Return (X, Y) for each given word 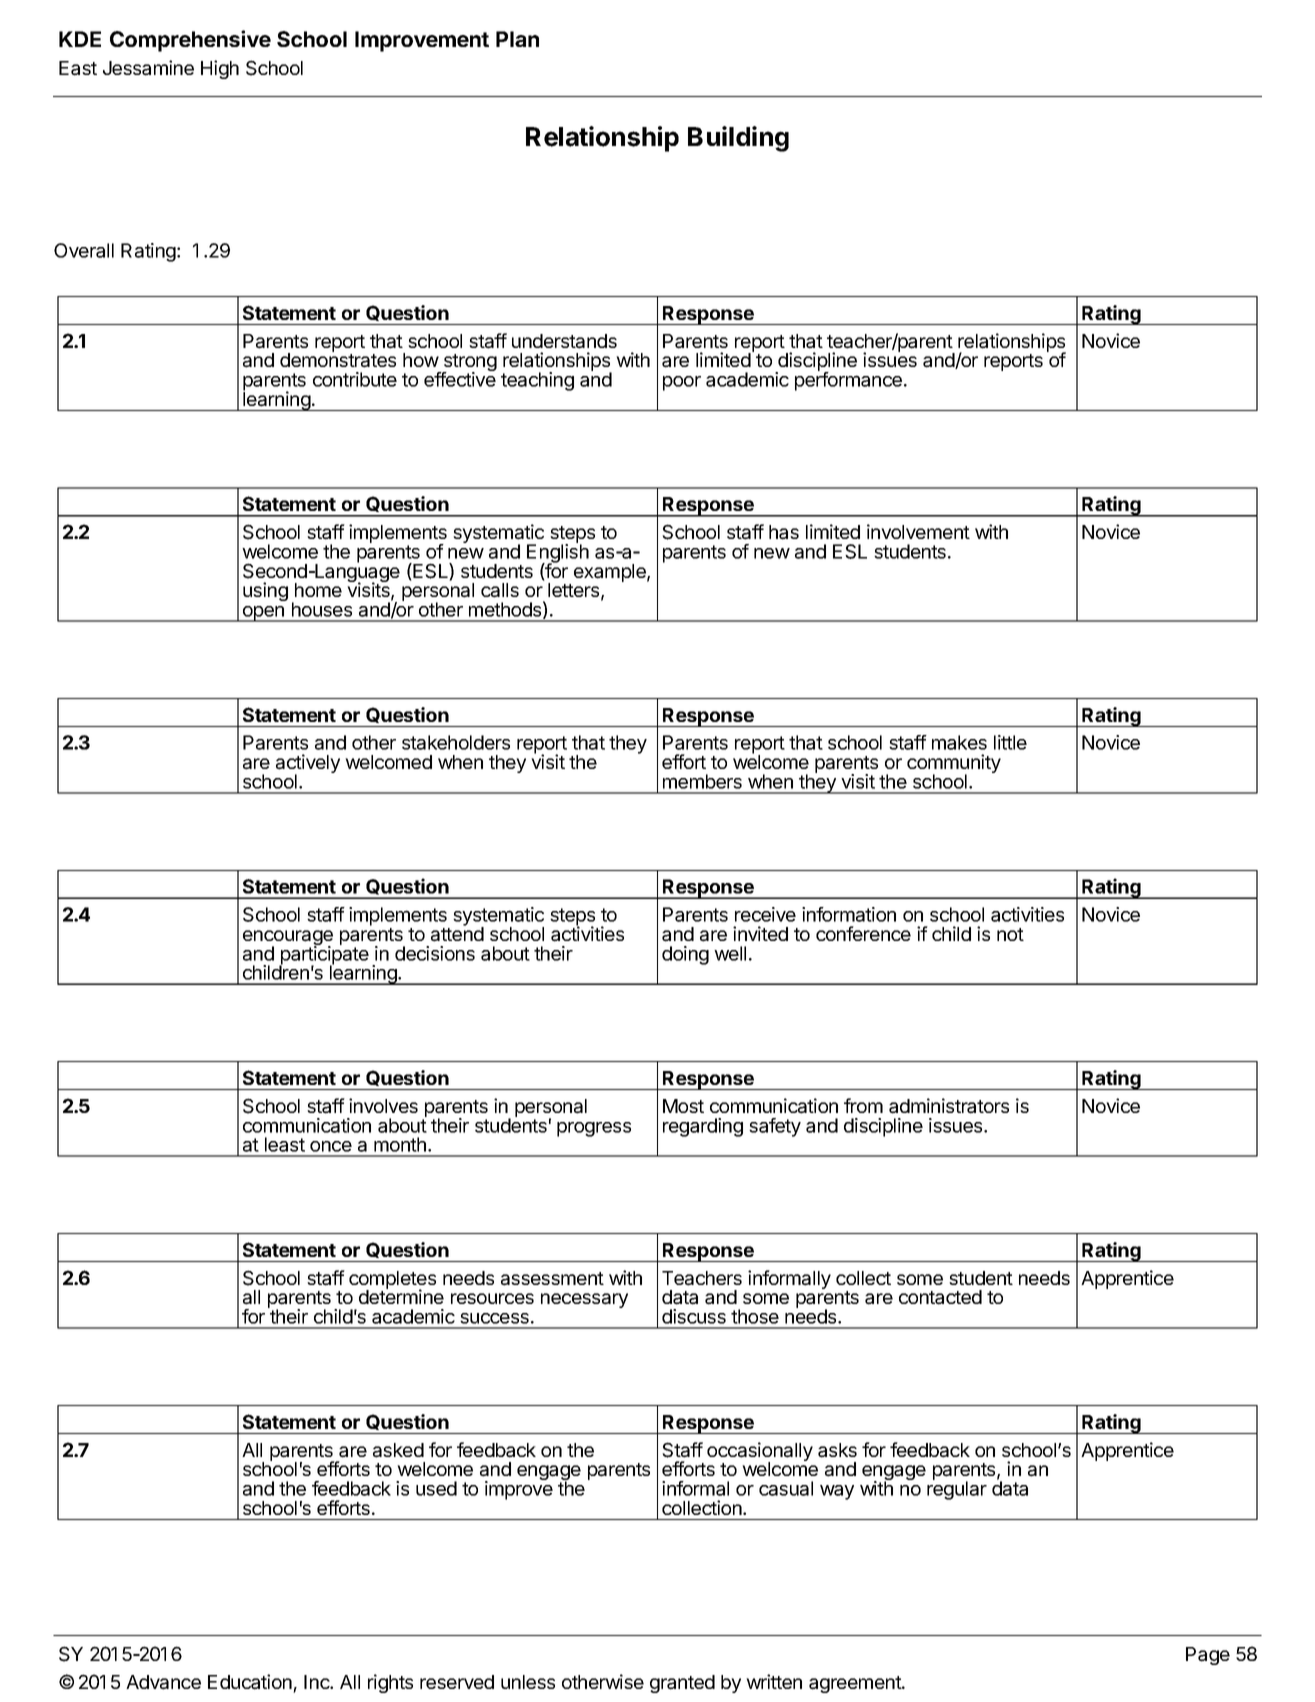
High (220, 69)
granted (682, 1684)
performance (848, 380)
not (1010, 934)
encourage (288, 939)
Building (738, 139)
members (702, 781)
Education (250, 1682)
